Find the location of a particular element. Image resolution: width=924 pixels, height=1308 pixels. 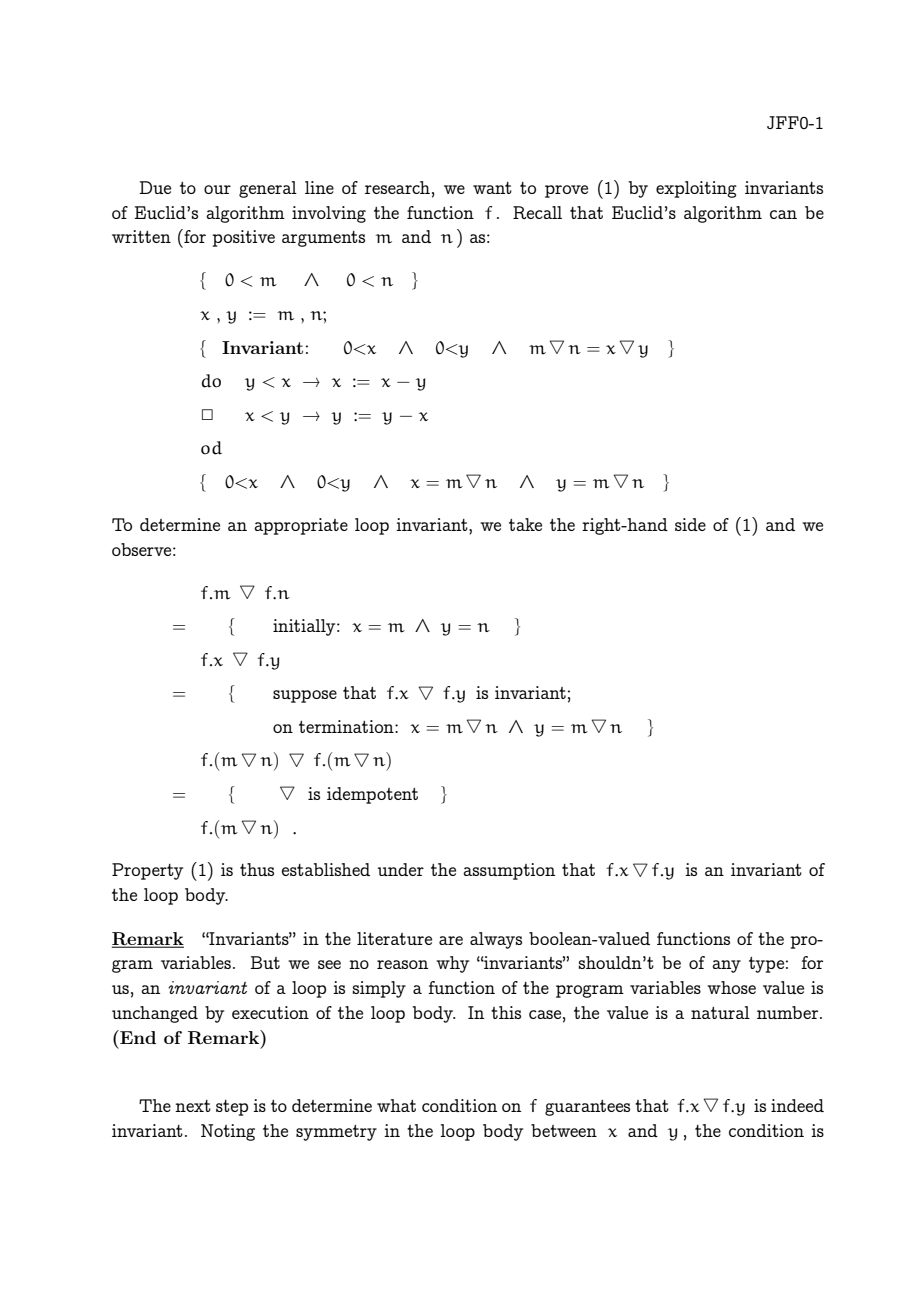

exploiting is located at coordinates (696, 189).
